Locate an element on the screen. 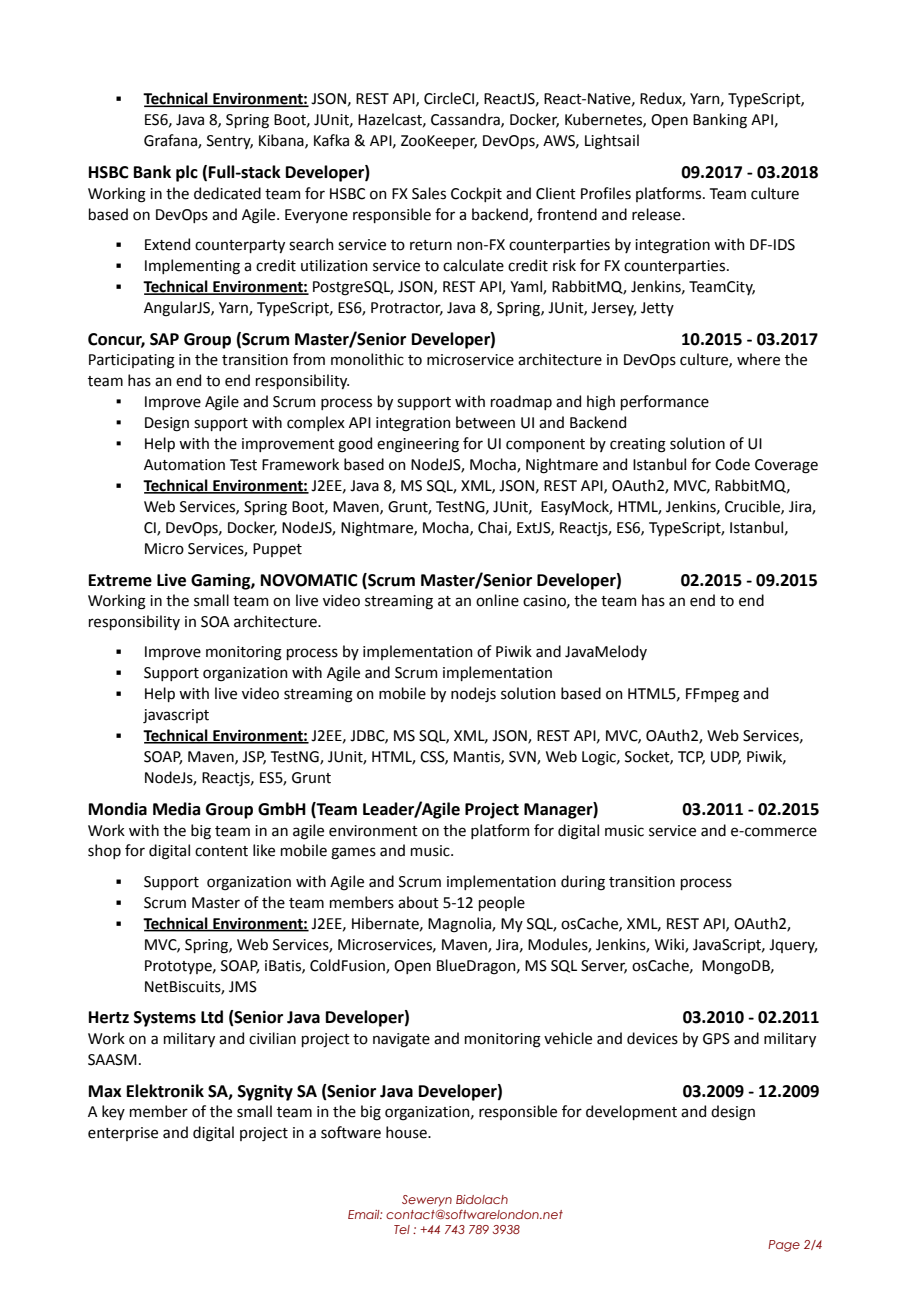  Sales is located at coordinates (429, 193).
